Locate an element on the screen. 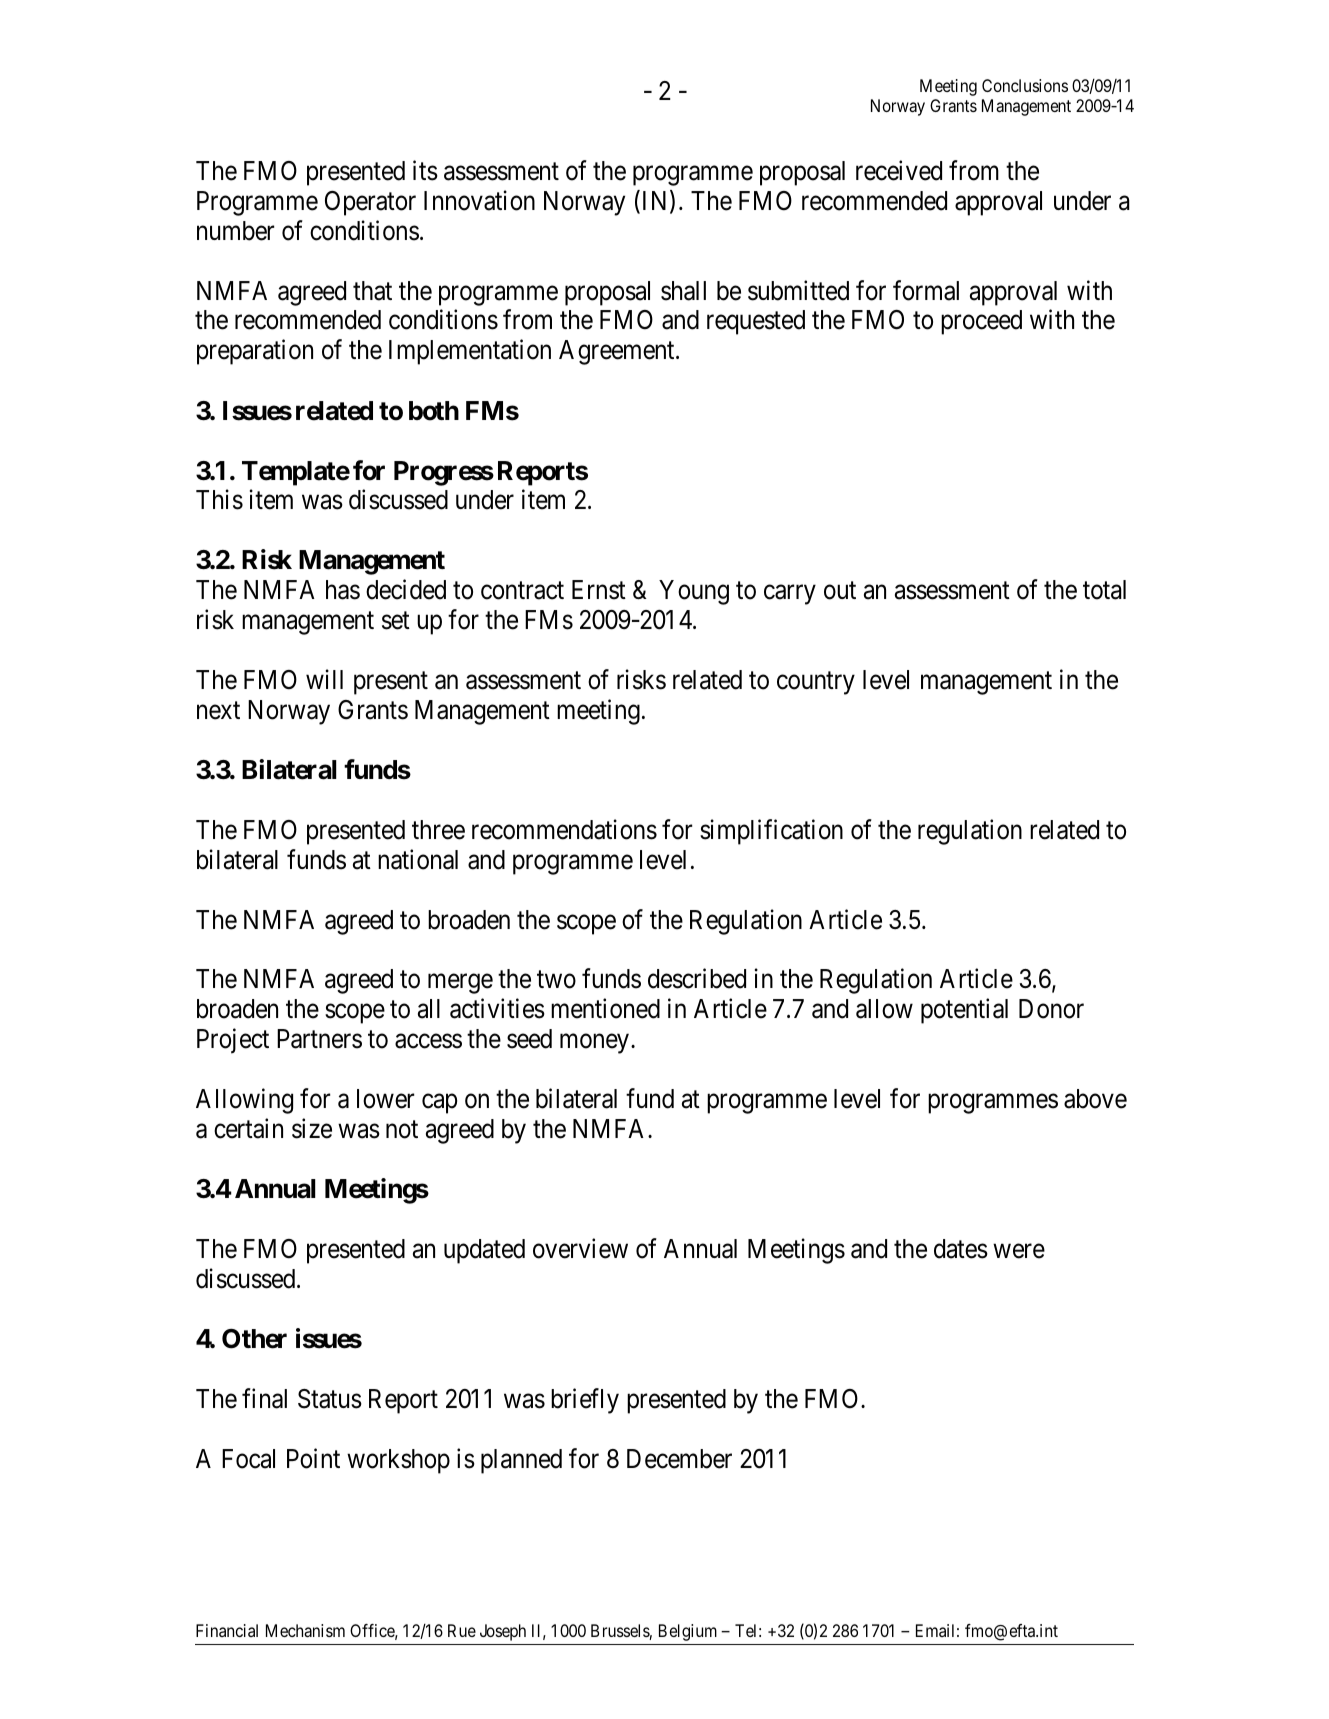  Operator is located at coordinates (370, 203).
